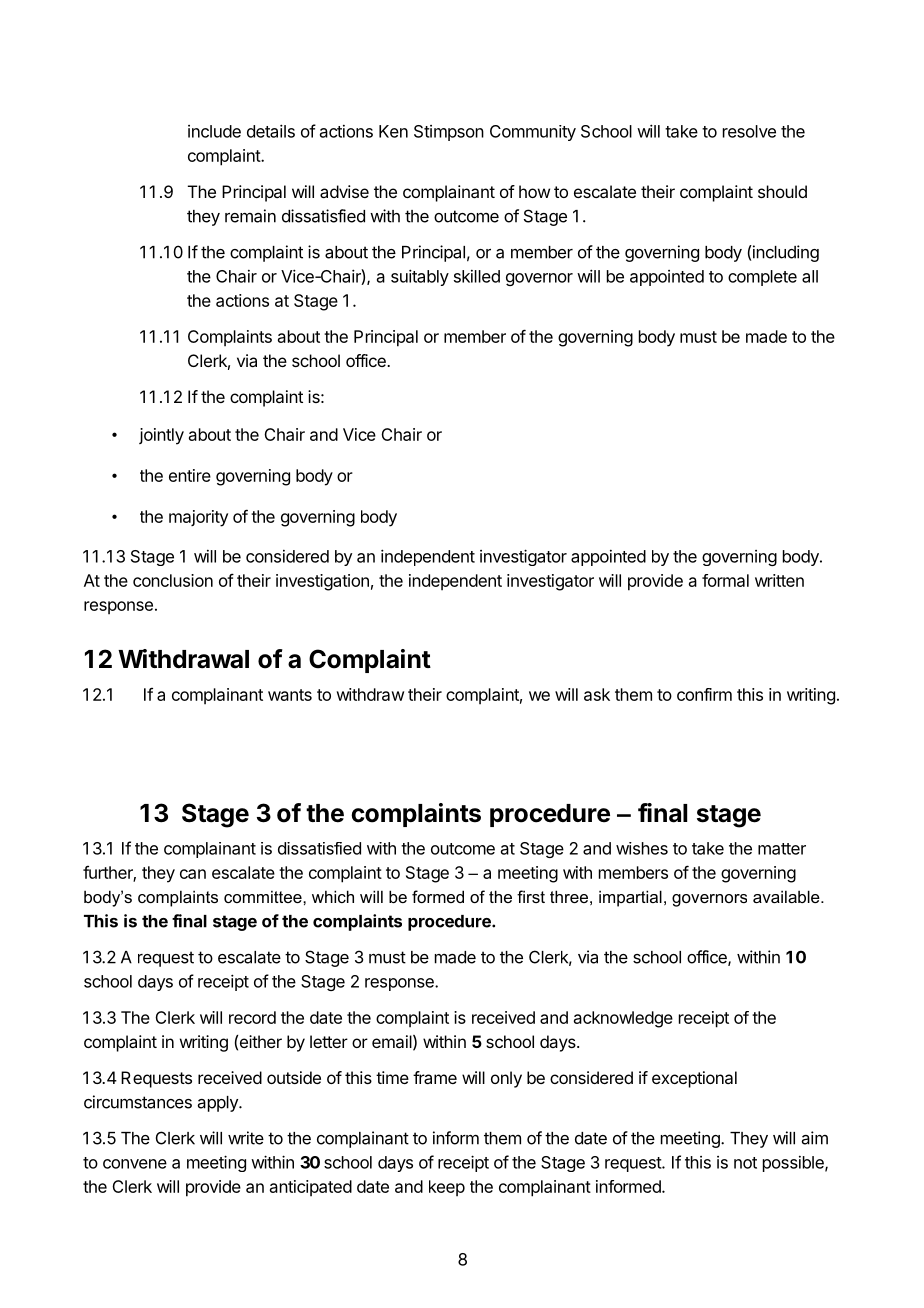  I want to click on complete, so click(762, 278).
